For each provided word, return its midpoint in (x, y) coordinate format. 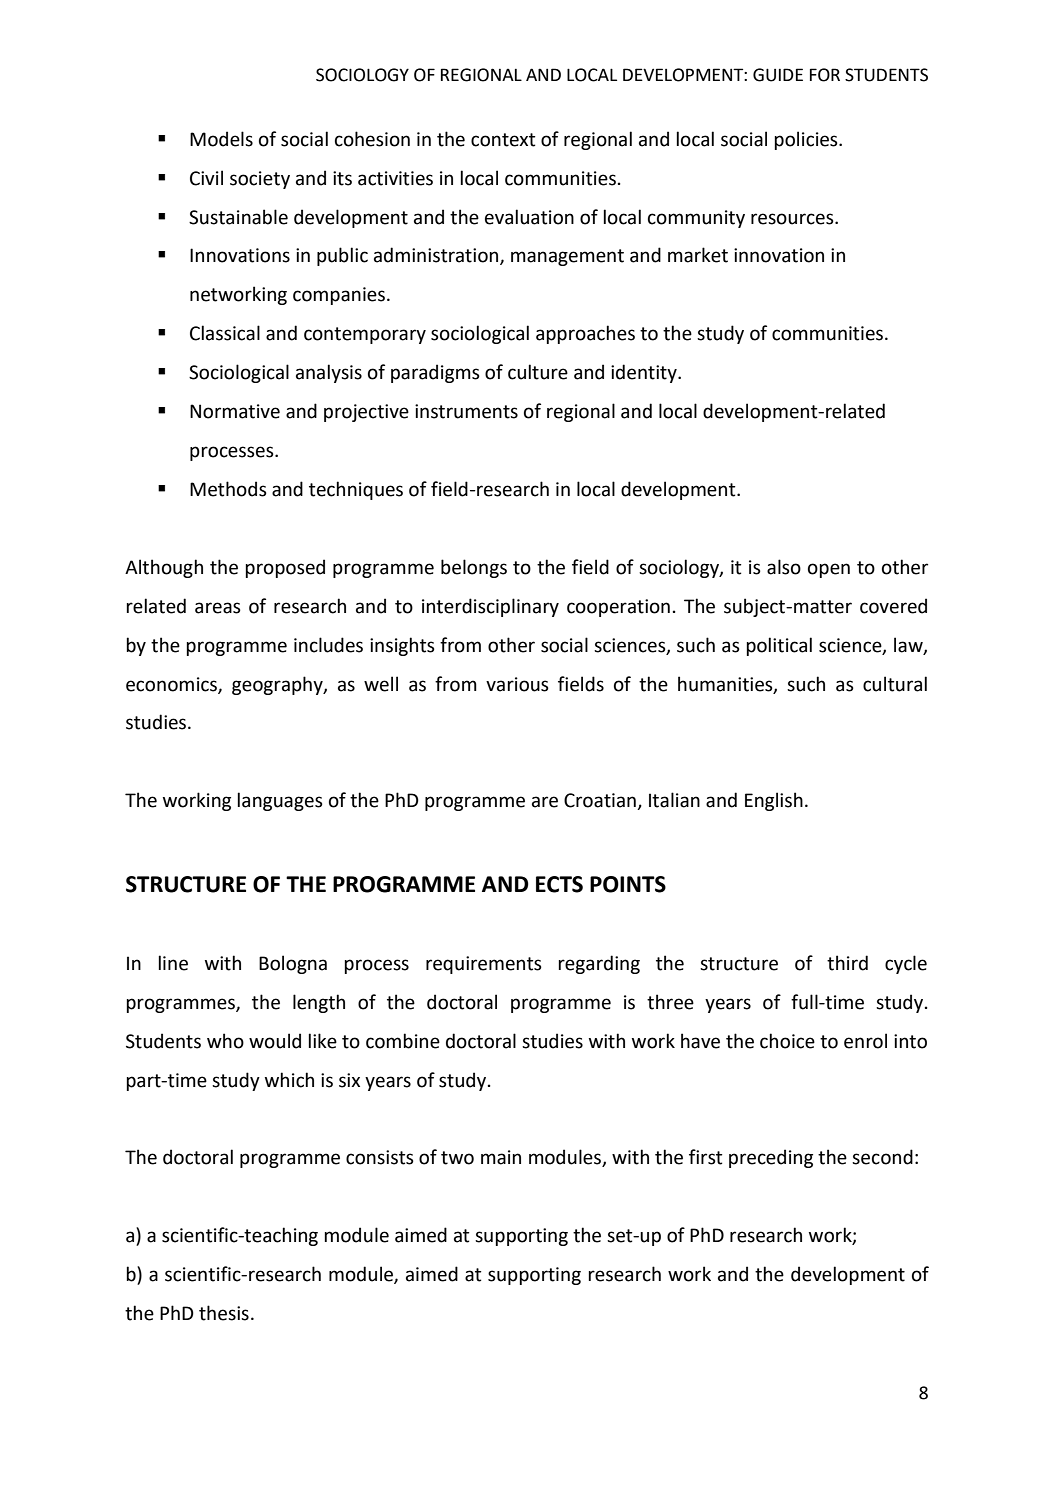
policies (807, 140)
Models (221, 139)
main (501, 1157)
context (503, 140)
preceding (771, 1158)
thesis (224, 1313)
